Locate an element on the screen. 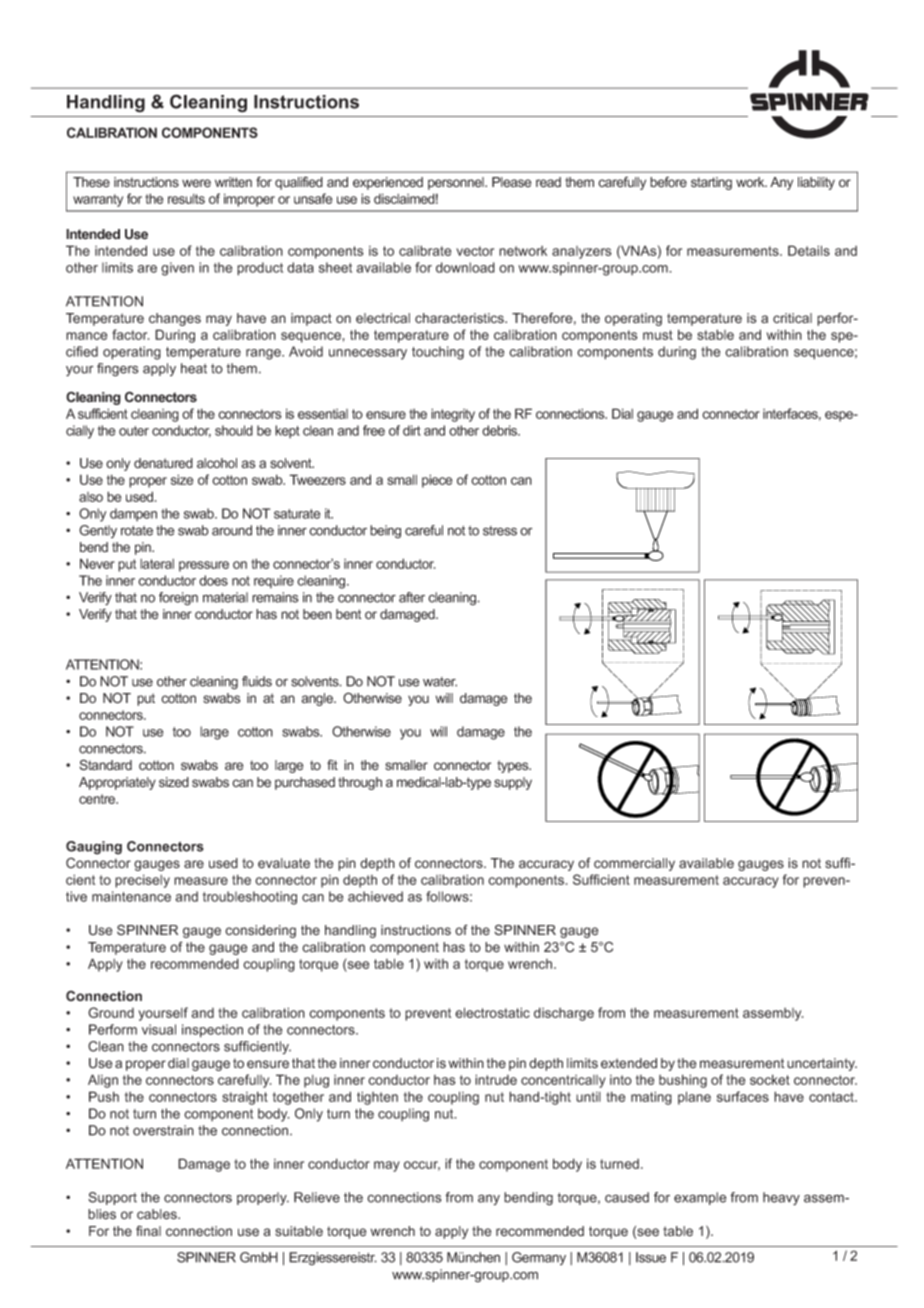 The height and width of the screenshot is (1308, 924). cables is located at coordinates (158, 1214).
